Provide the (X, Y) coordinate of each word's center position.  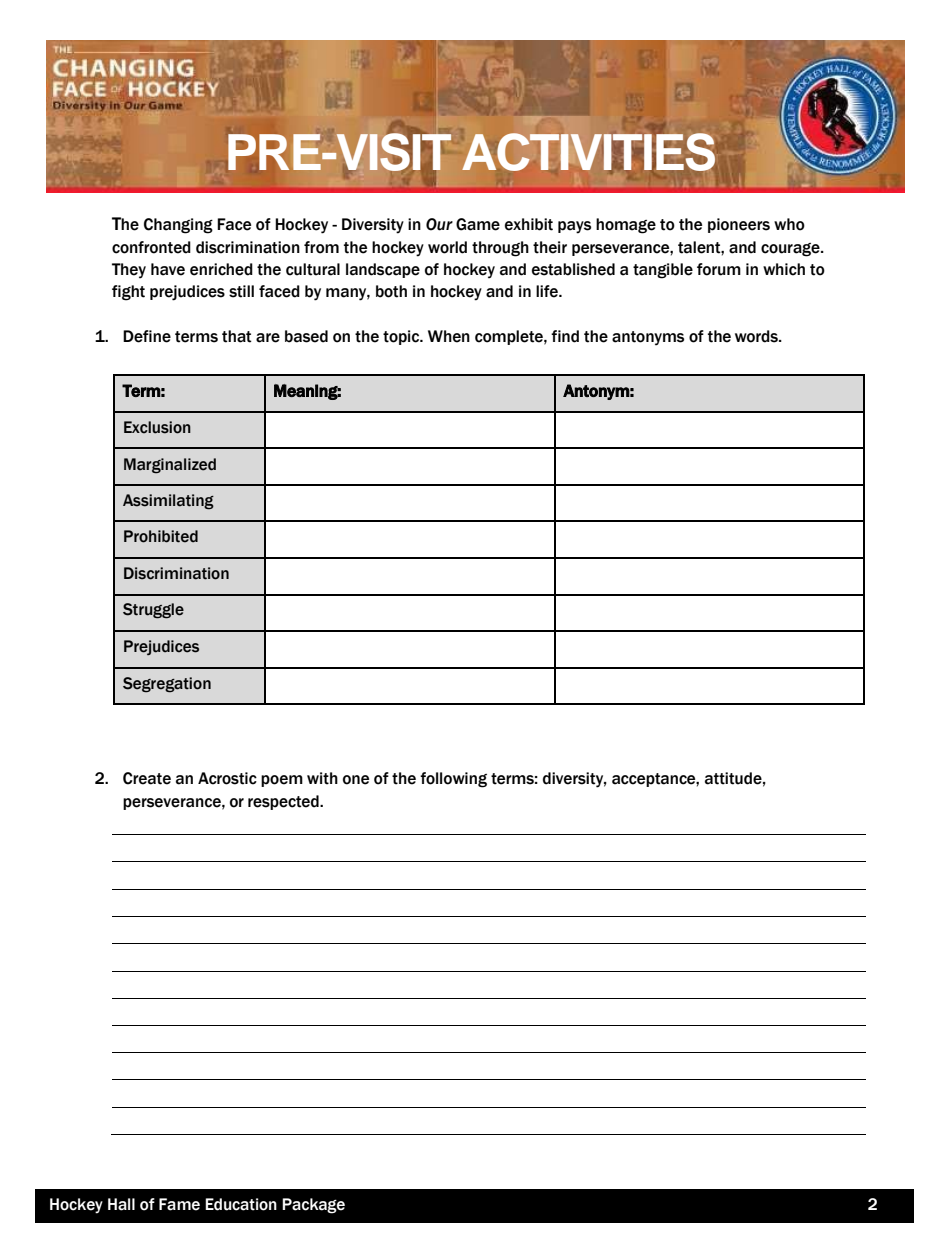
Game (478, 224)
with (322, 778)
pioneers (739, 225)
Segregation (167, 685)
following (453, 780)
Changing (178, 226)
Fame (179, 1204)
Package (313, 1206)
